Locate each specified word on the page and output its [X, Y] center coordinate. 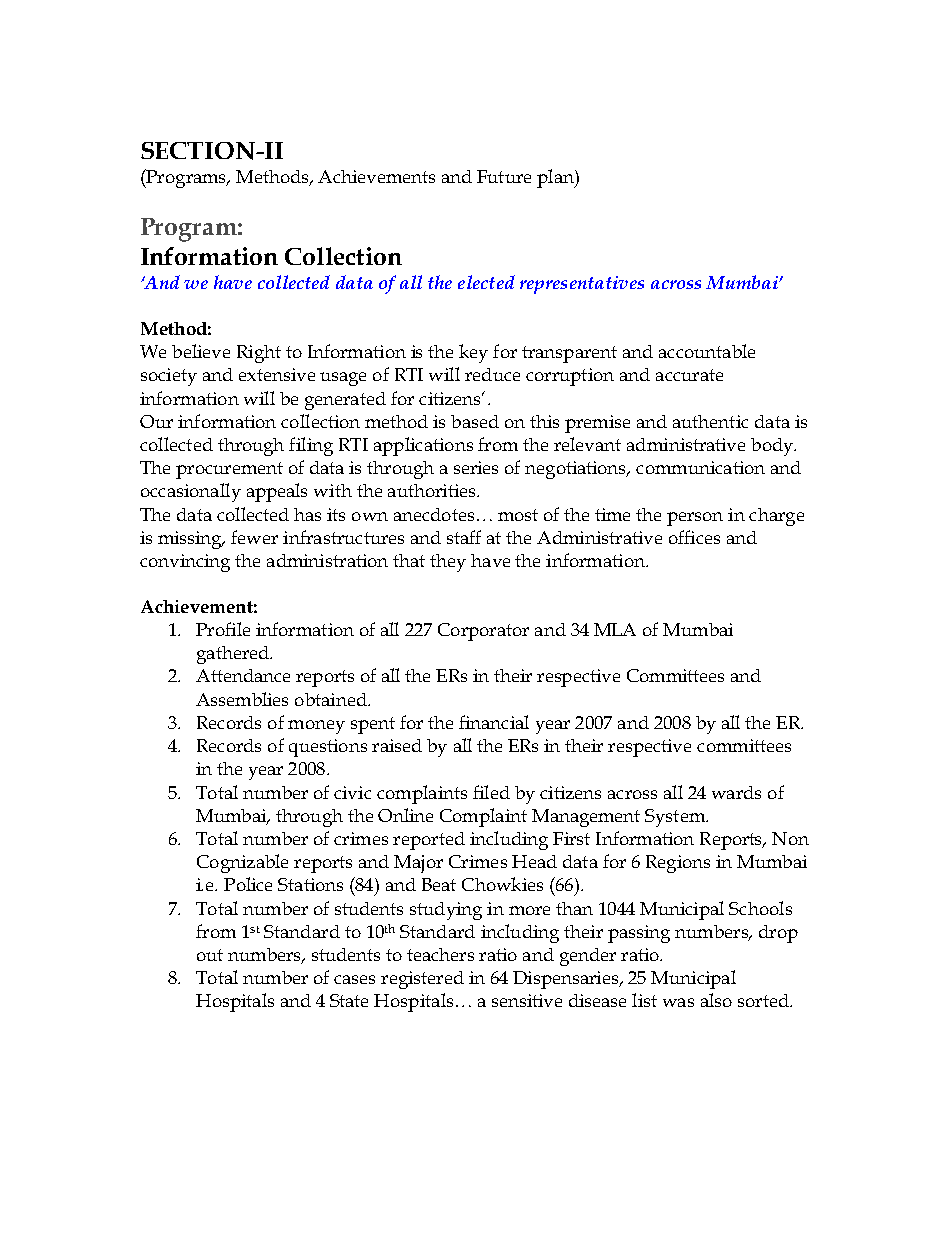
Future [504, 176]
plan [556, 178]
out [210, 955]
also [716, 1000]
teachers [440, 954]
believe [201, 351]
